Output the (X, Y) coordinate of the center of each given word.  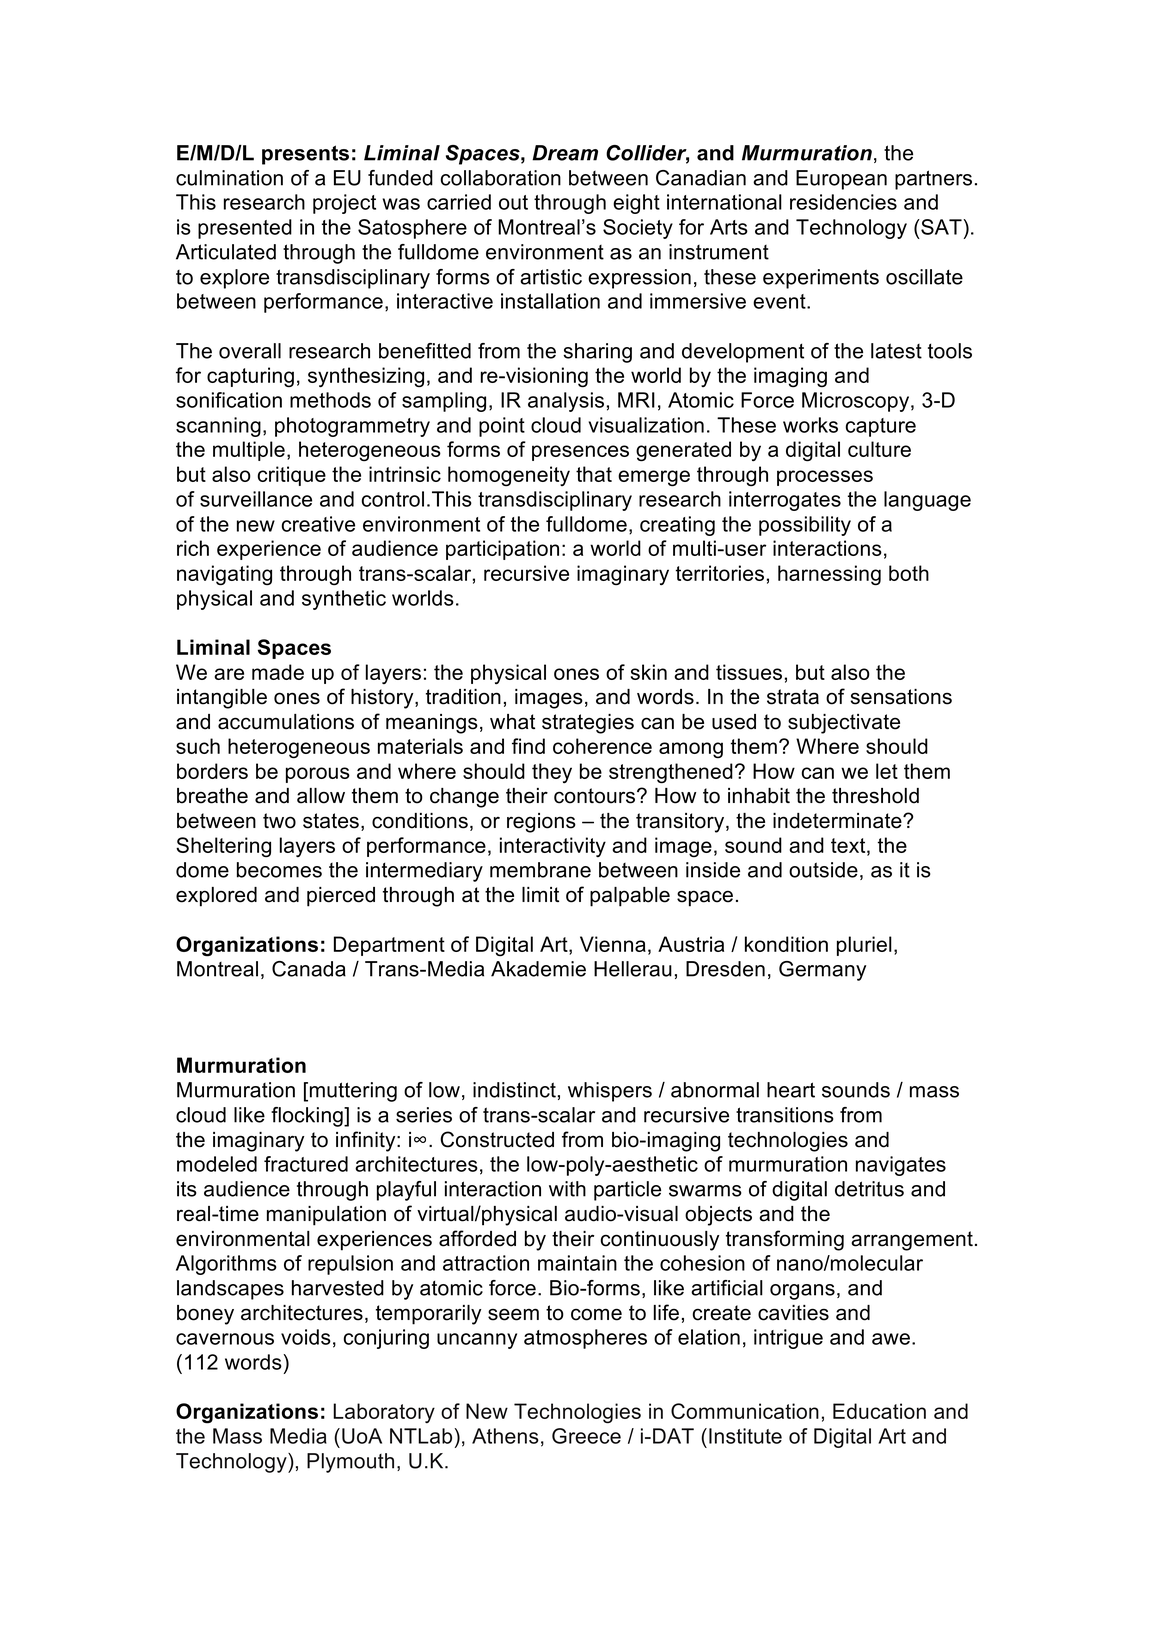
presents (305, 155)
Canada (309, 969)
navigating (224, 575)
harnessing (829, 575)
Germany (822, 971)
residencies (843, 202)
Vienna (613, 944)
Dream (565, 153)
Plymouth (350, 1463)
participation (502, 550)
